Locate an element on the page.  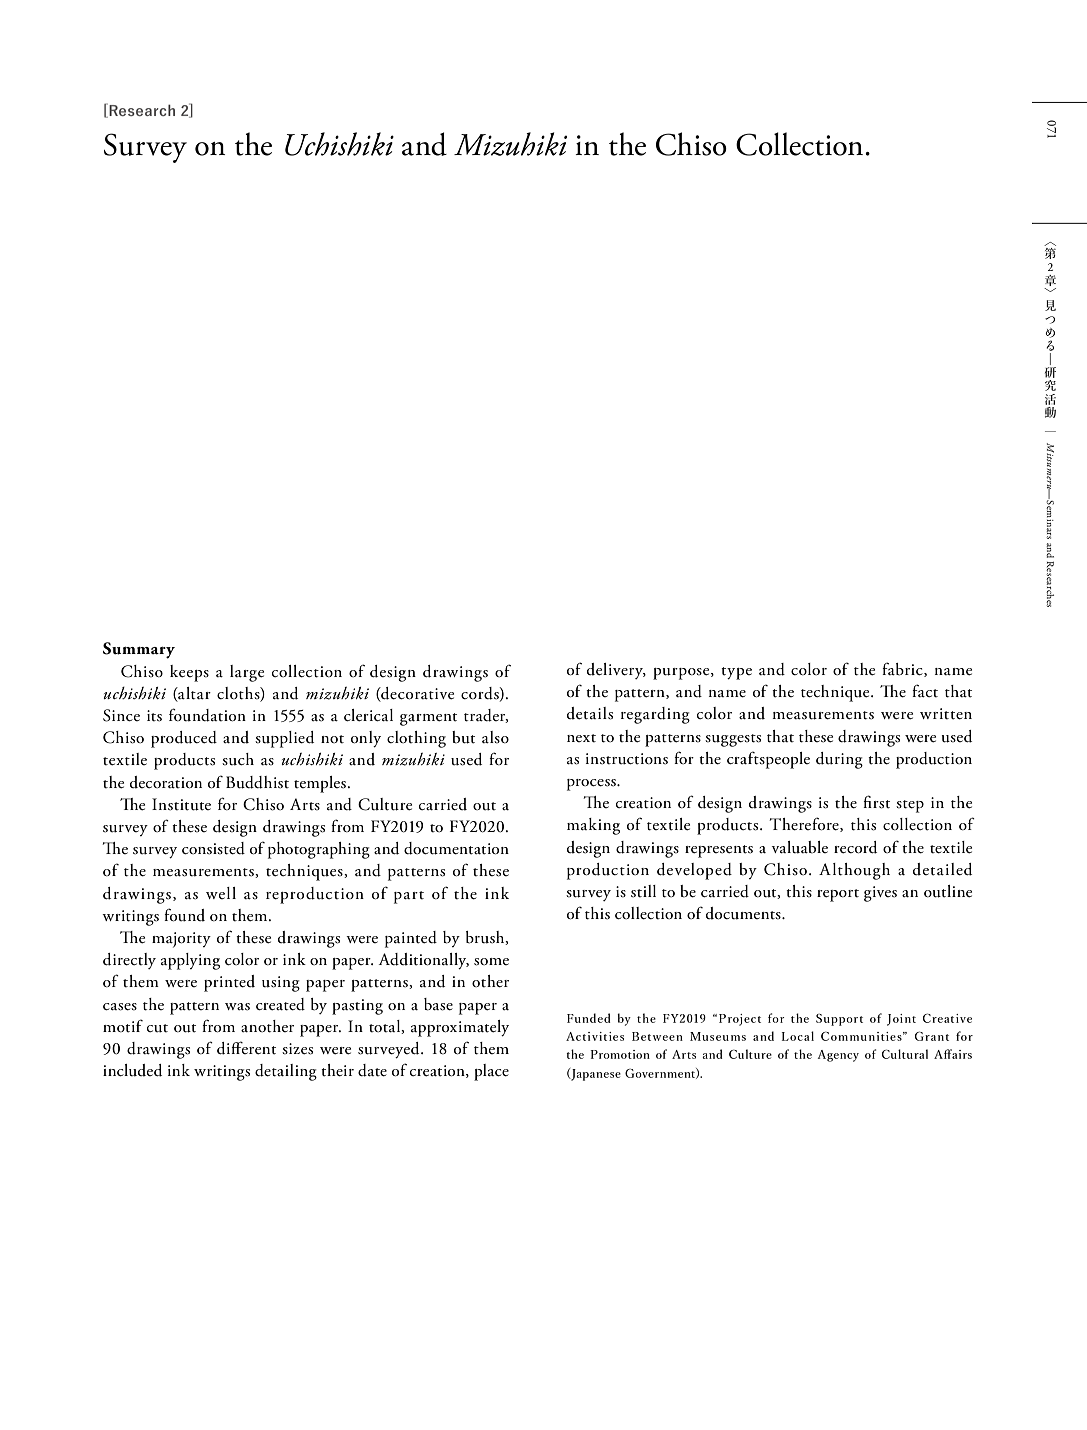
large is located at coordinates (247, 673).
